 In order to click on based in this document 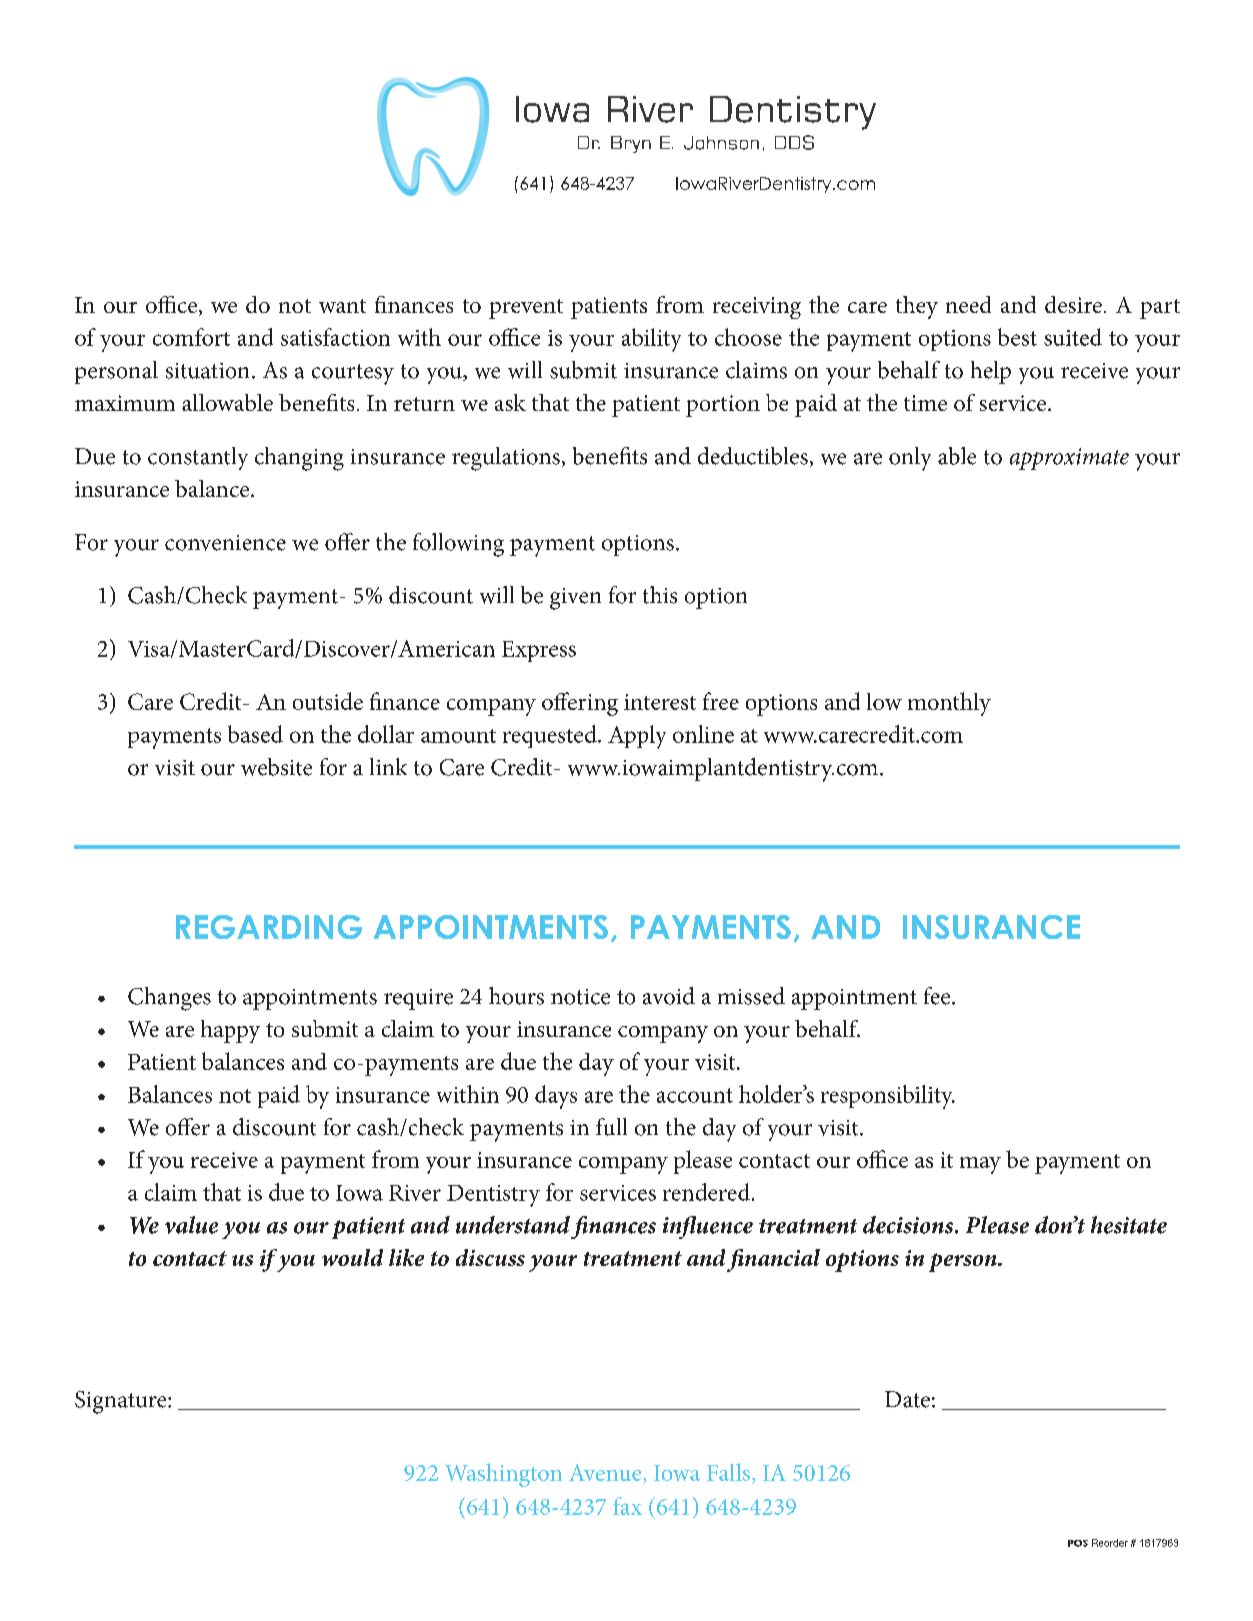, I will do `click(255, 734)`.
